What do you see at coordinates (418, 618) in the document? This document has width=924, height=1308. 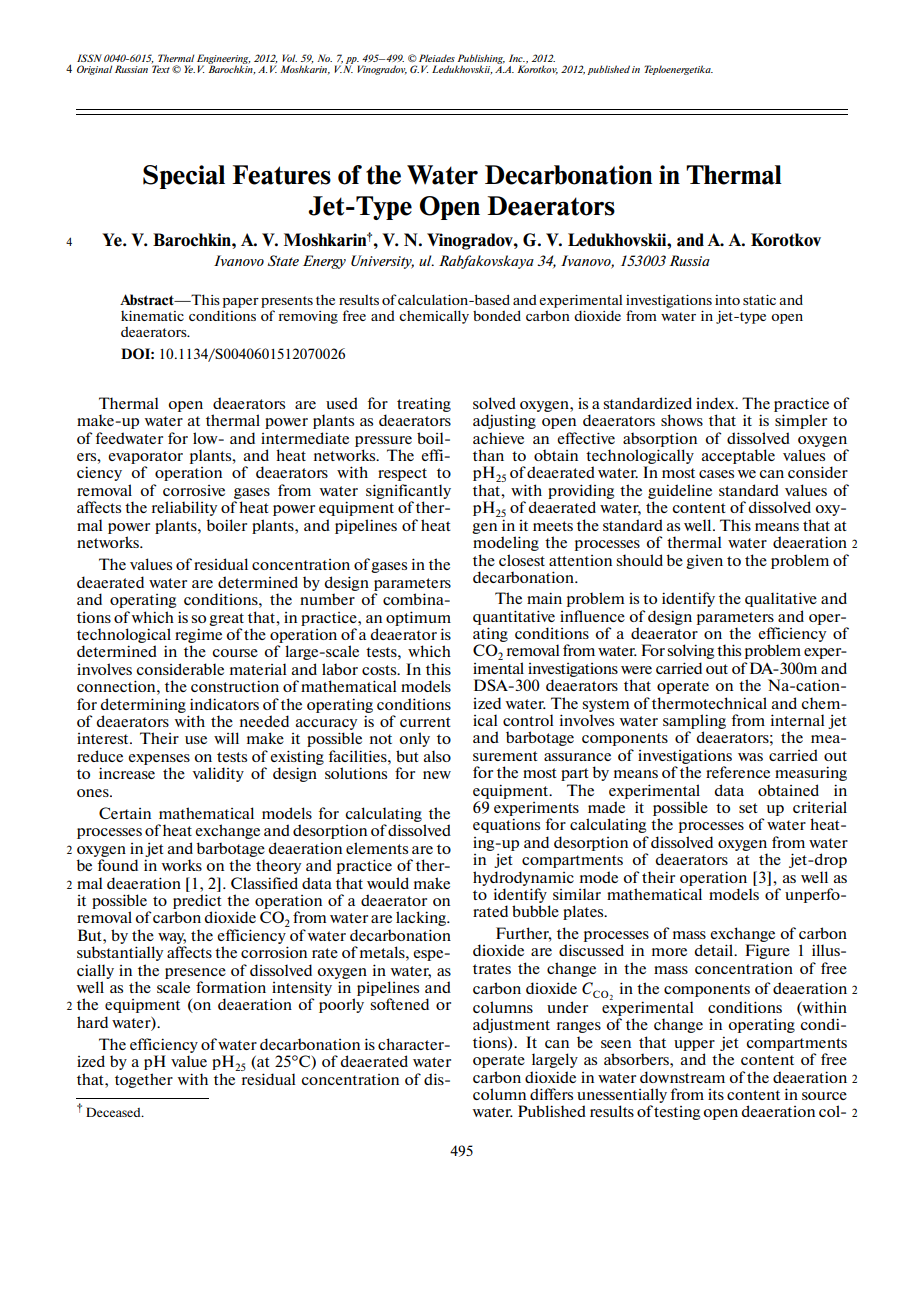 I see `optimum` at bounding box center [418, 618].
